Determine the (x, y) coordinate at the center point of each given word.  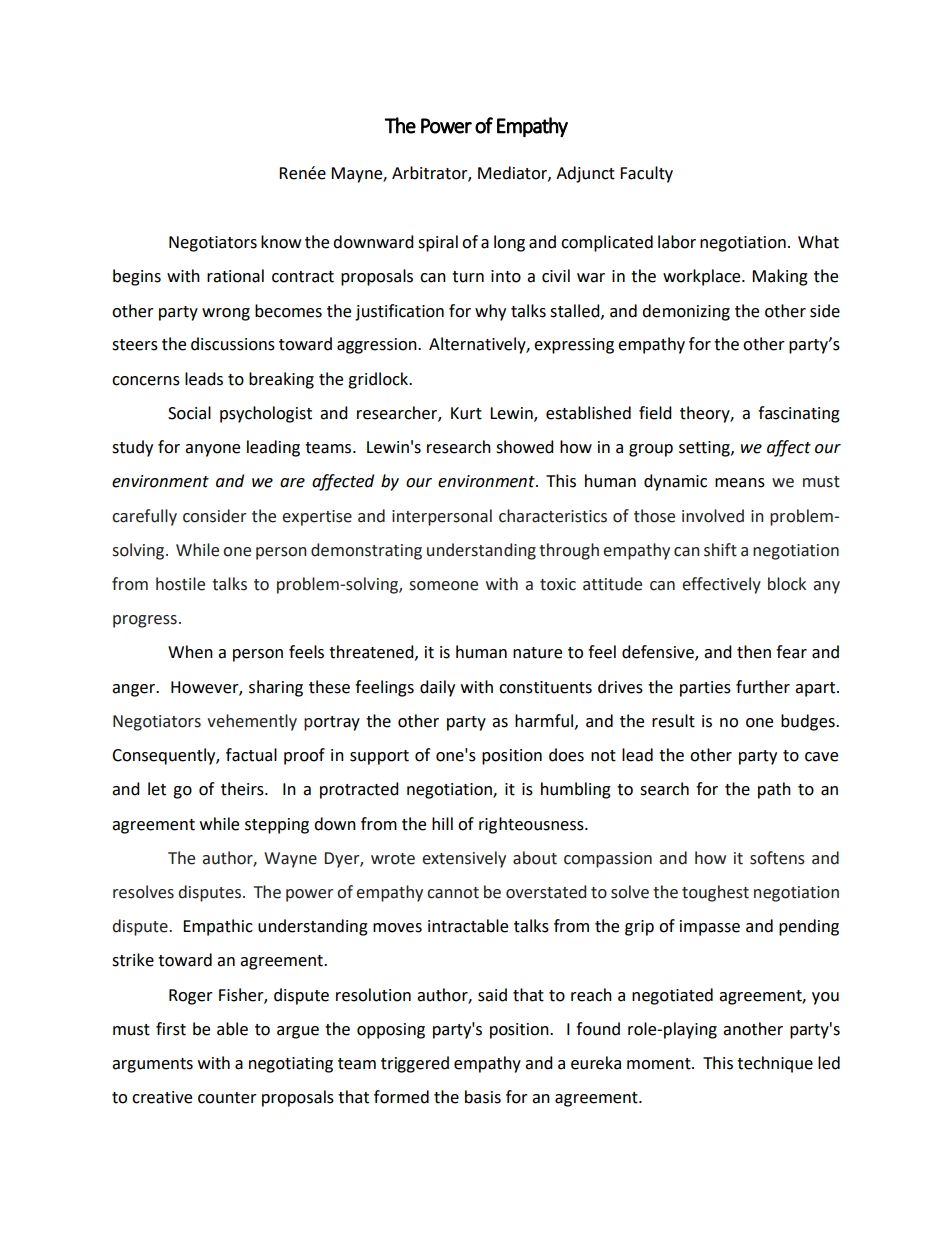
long (509, 243)
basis (483, 1097)
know (281, 242)
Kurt (466, 413)
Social (189, 413)
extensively (464, 859)
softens (777, 858)
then (754, 652)
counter (227, 1098)
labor (677, 242)
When (190, 652)
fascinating (799, 414)
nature (537, 653)
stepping (277, 826)
